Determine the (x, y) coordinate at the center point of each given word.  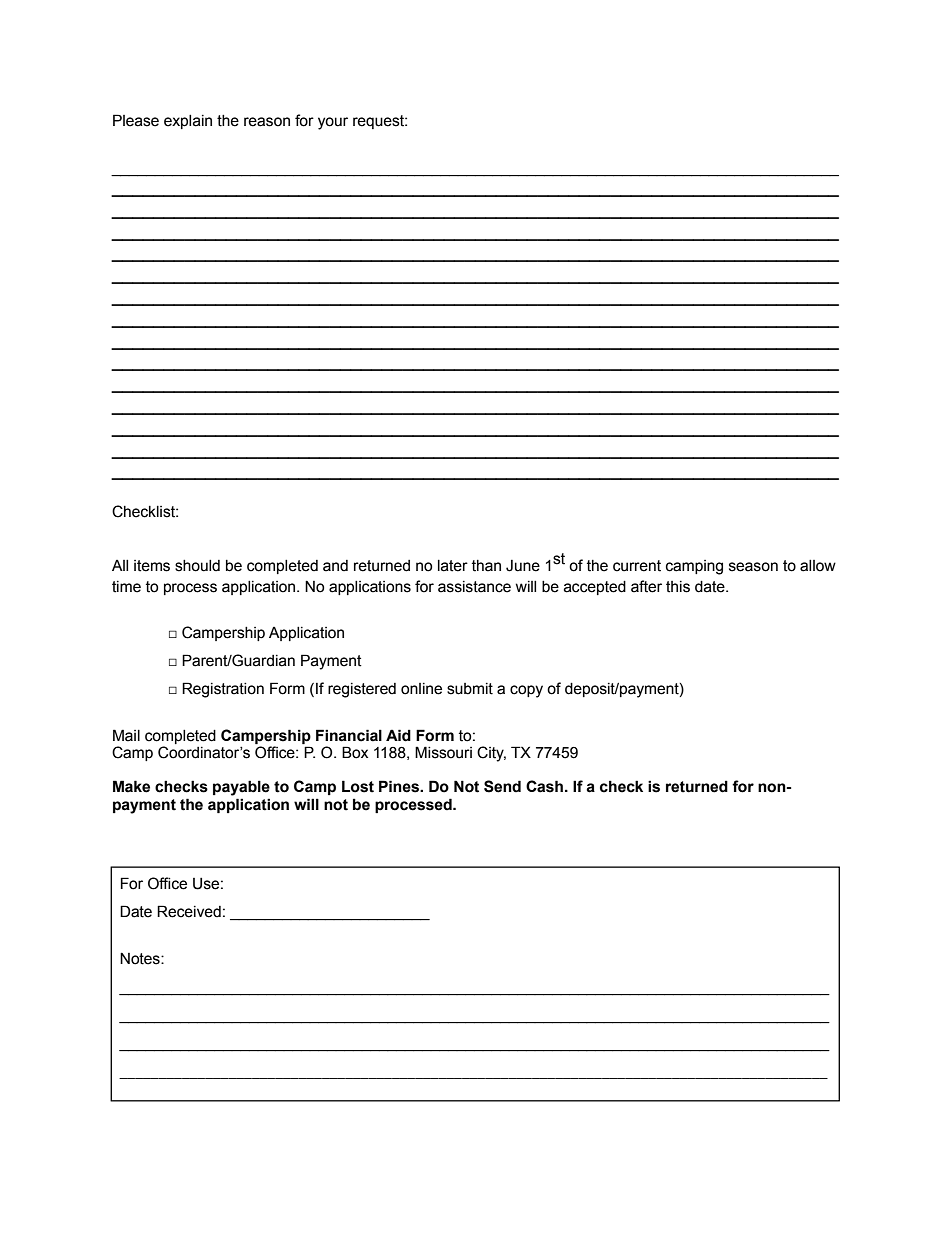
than (486, 566)
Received (189, 911)
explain (188, 122)
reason (267, 122)
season (753, 567)
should (197, 566)
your (333, 123)
